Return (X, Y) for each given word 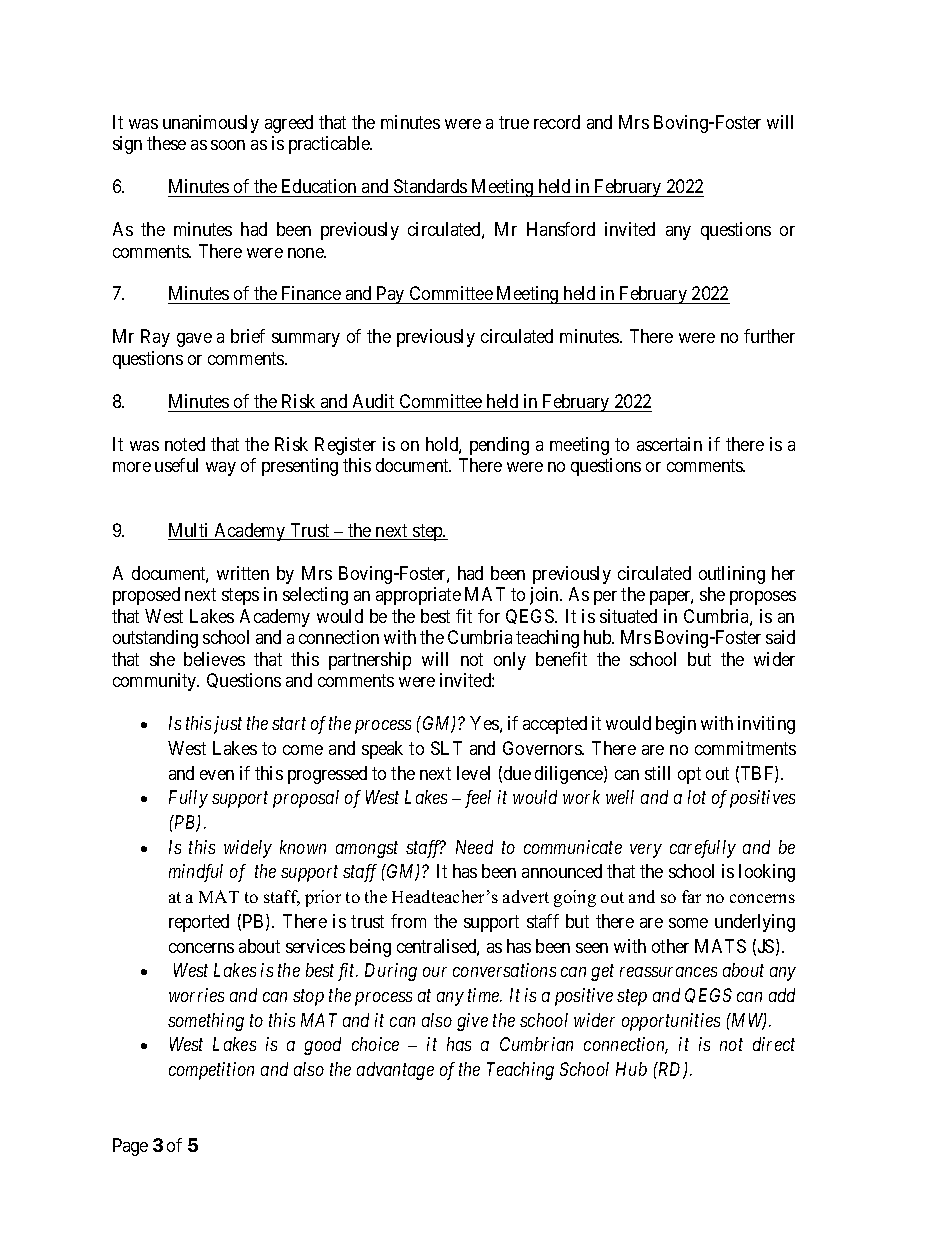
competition (211, 1071)
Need (474, 847)
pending (499, 446)
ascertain (669, 444)
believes (214, 659)
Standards (430, 186)
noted (185, 444)
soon (228, 145)
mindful (196, 873)
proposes (763, 598)
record (557, 122)
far (691, 896)
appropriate (418, 596)
